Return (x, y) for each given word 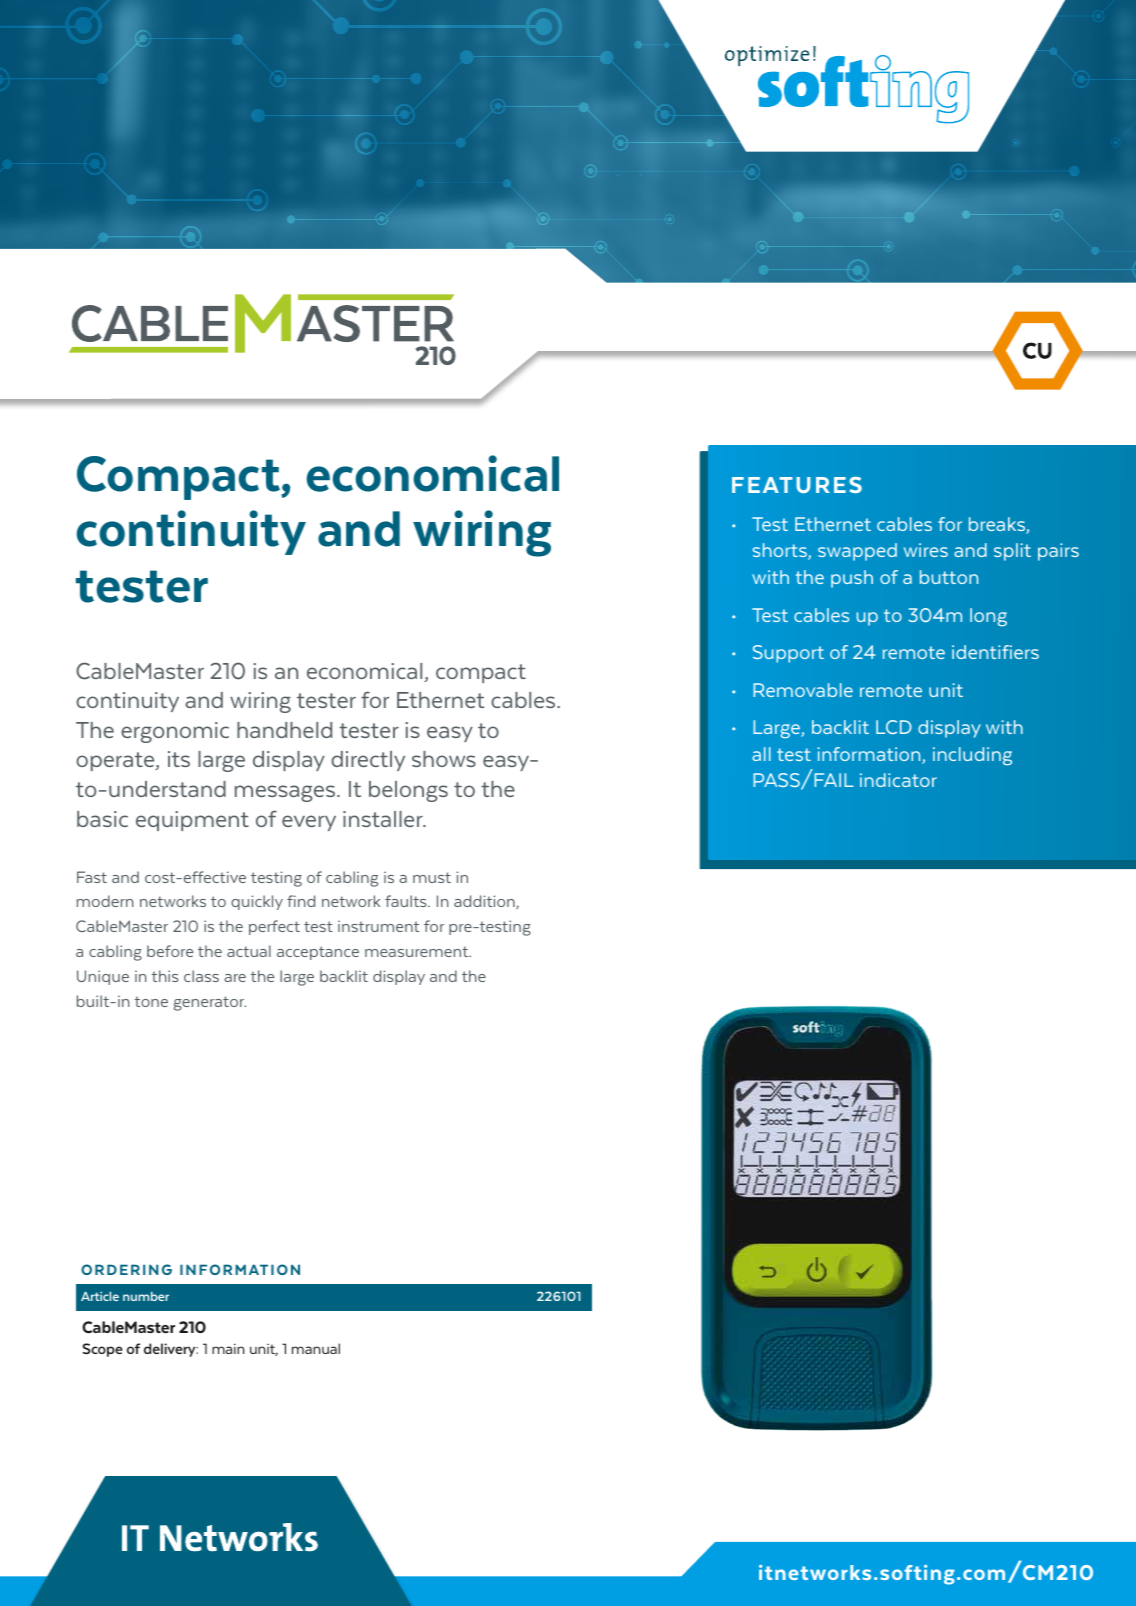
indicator (898, 780)
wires (926, 550)
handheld (284, 730)
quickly (257, 902)
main (228, 1348)
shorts (781, 551)
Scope (102, 1350)
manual (316, 1348)
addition (485, 902)
